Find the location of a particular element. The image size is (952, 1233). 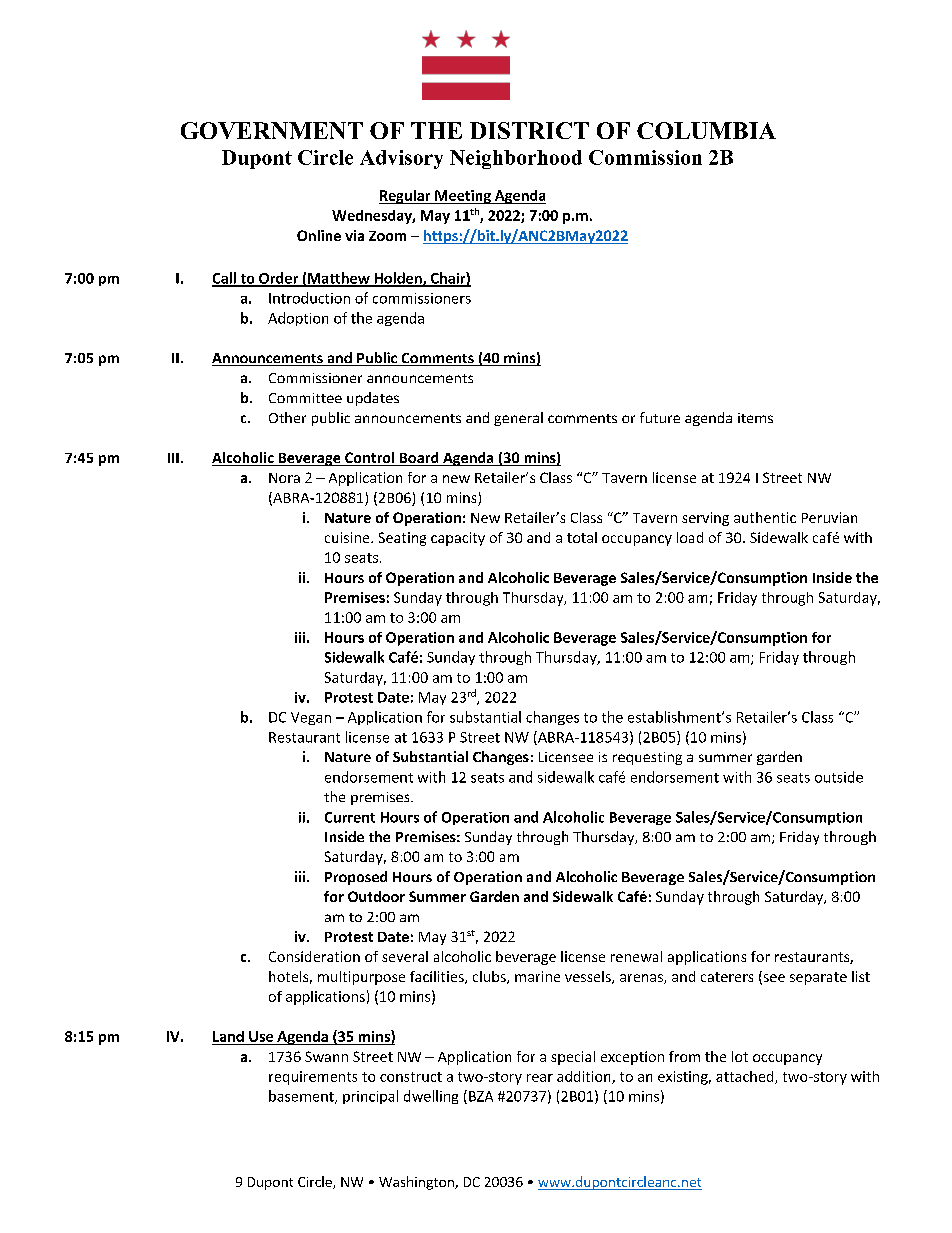

basement is located at coordinates (302, 1097).
